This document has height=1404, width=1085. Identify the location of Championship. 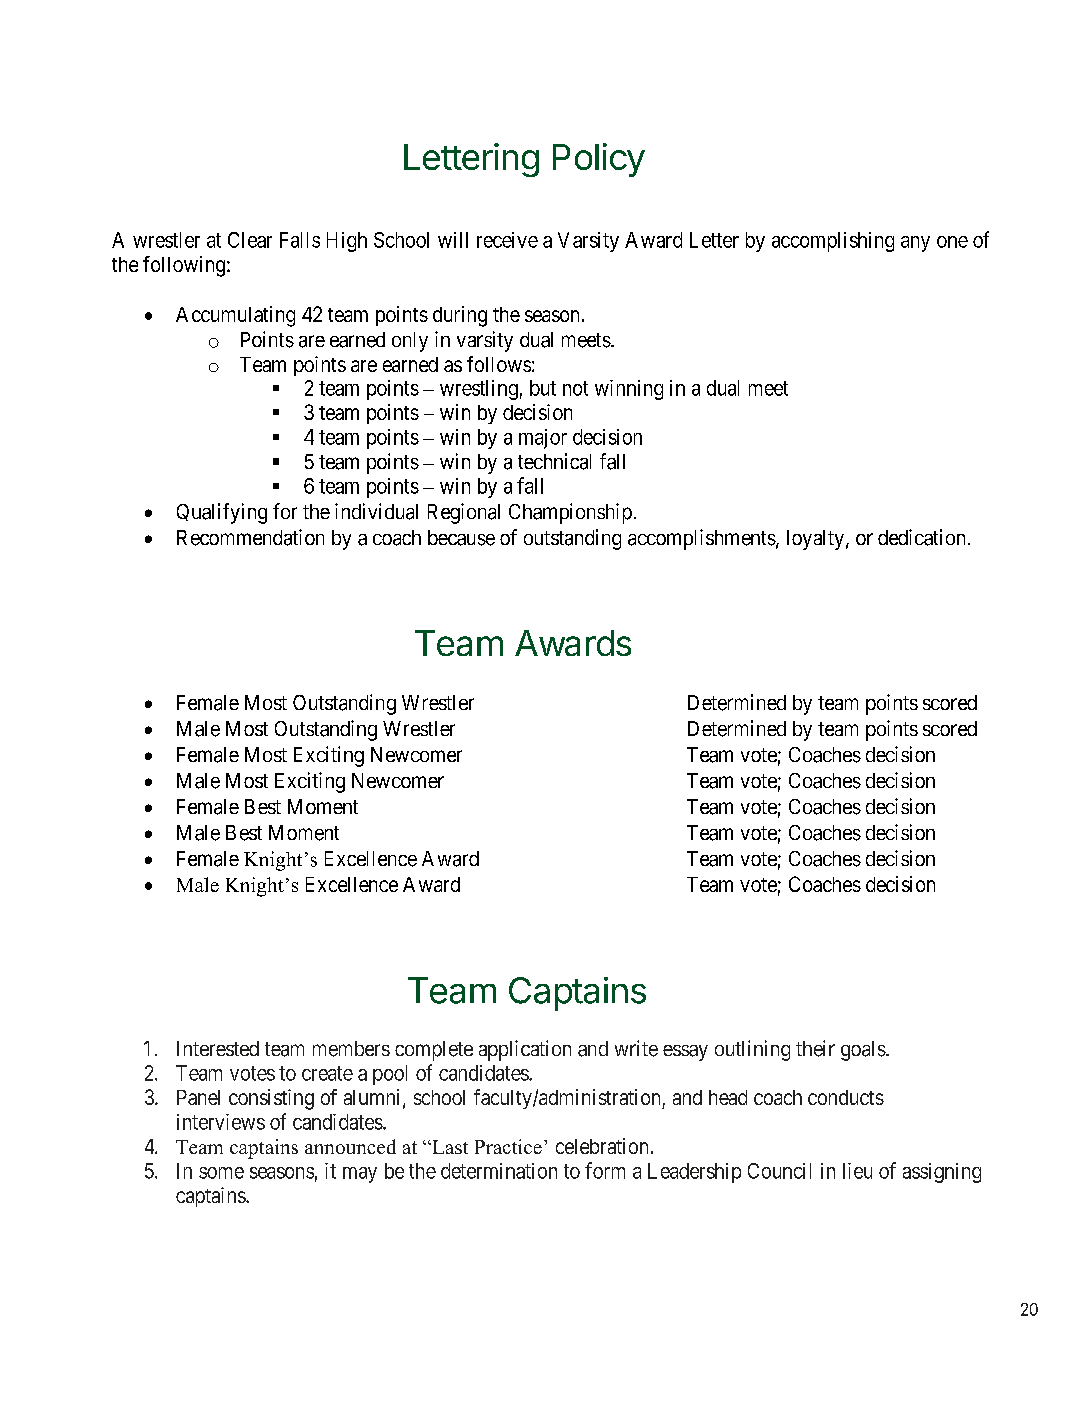
(570, 513).
